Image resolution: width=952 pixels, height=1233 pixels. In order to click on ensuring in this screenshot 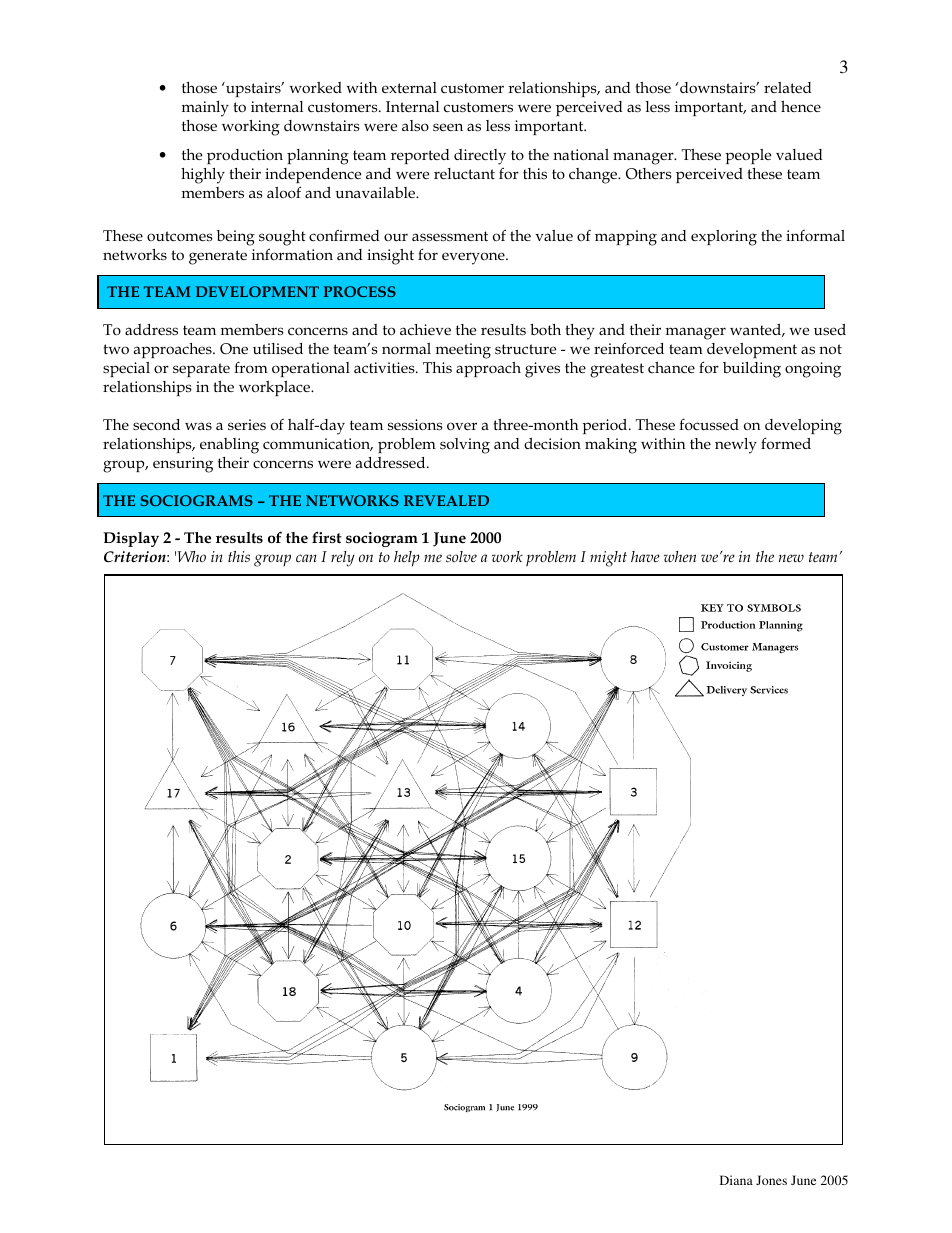, I will do `click(183, 465)`.
